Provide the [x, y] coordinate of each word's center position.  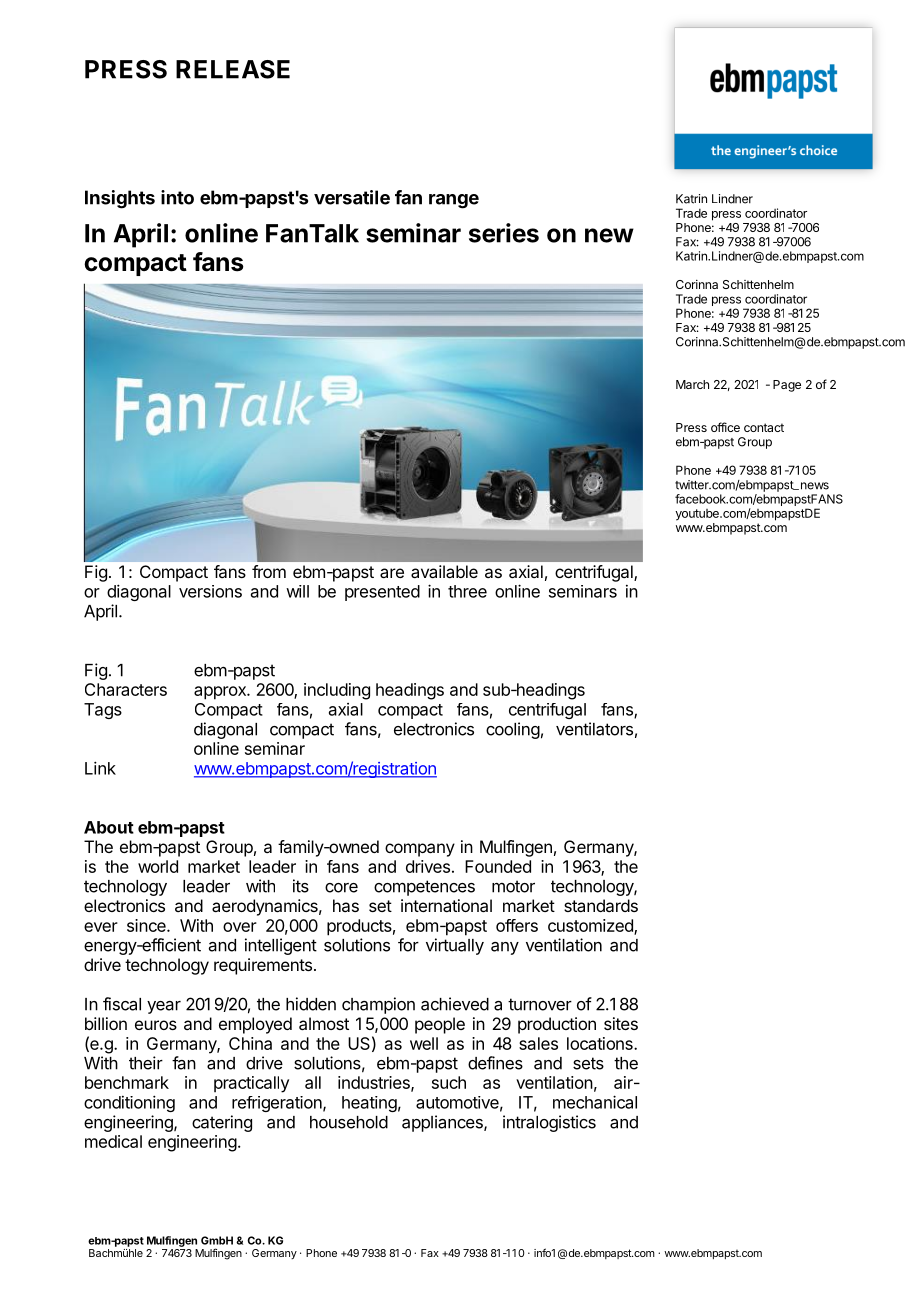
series [504, 233]
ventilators [594, 729]
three [467, 591]
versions [210, 591]
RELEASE [233, 69]
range [454, 201]
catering [222, 1123]
